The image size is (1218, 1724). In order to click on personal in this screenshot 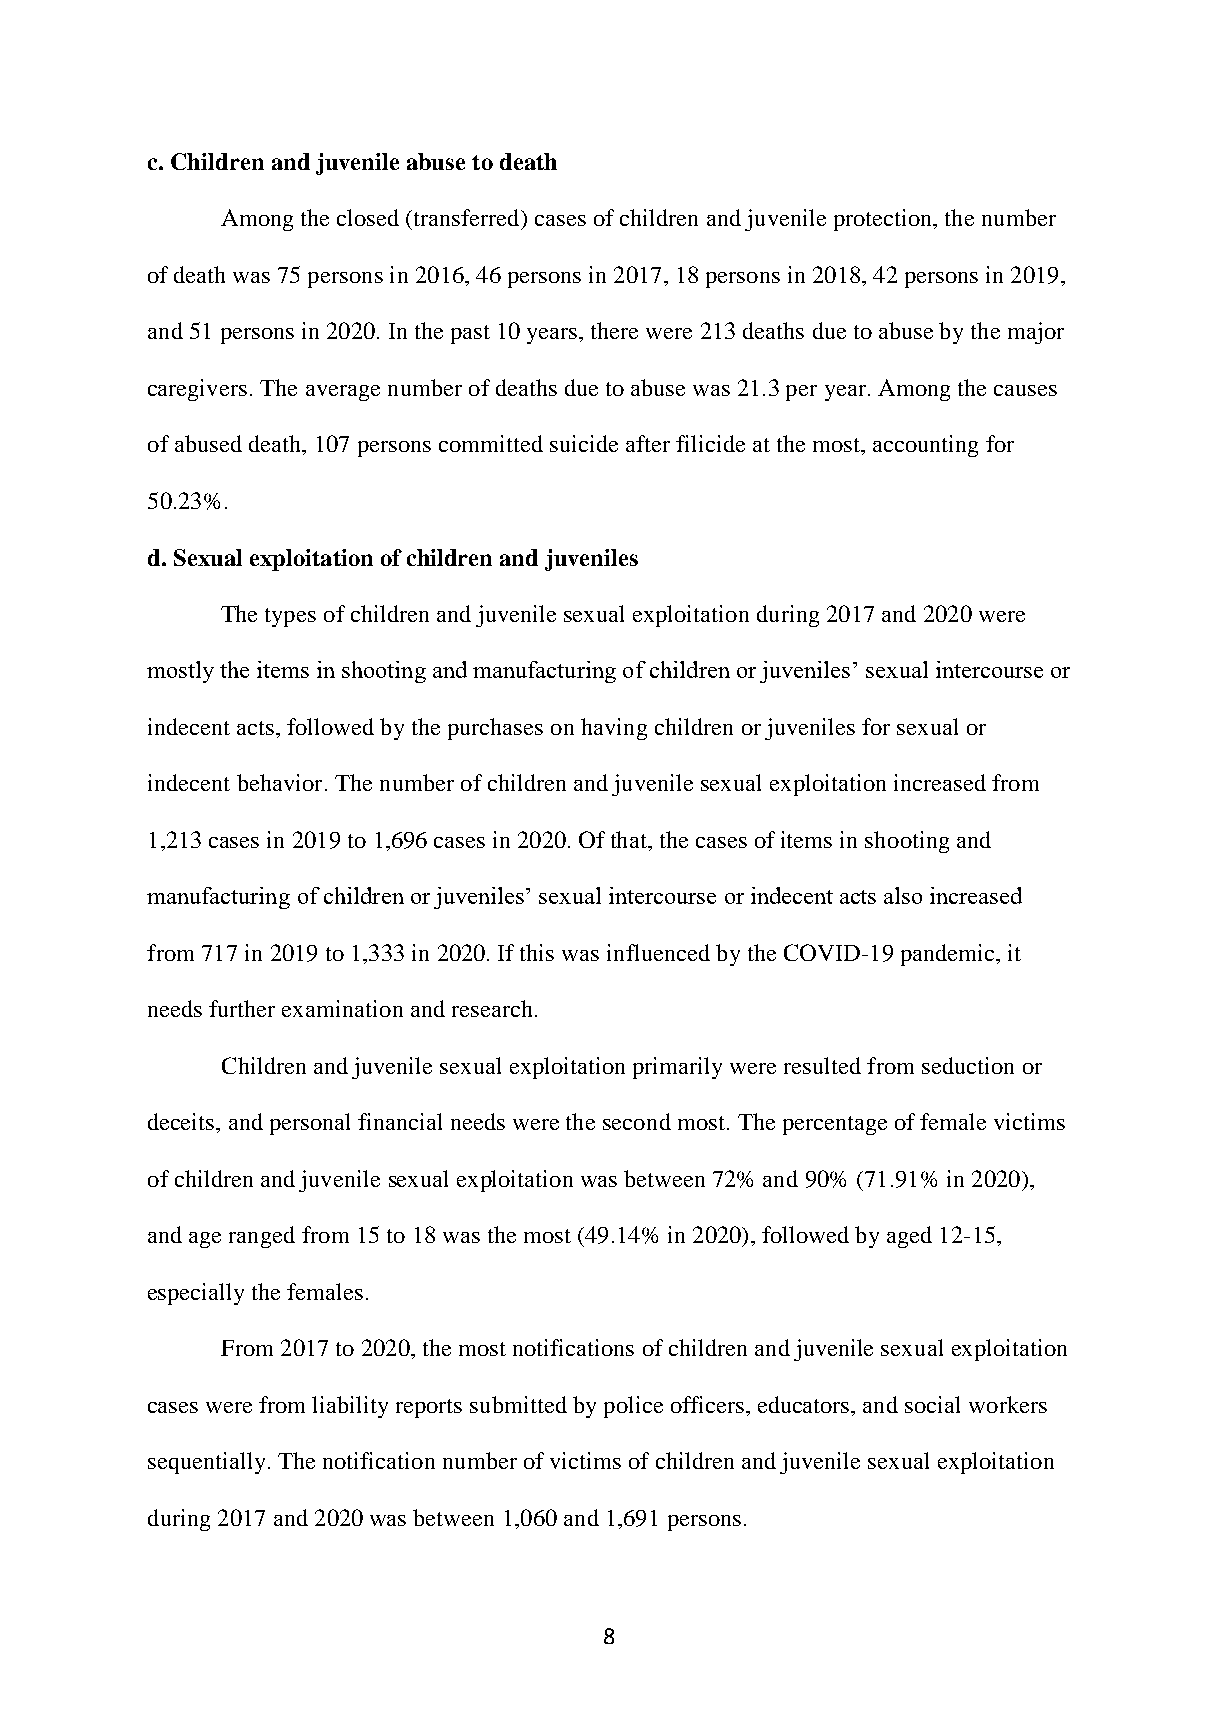, I will do `click(310, 1124)`.
